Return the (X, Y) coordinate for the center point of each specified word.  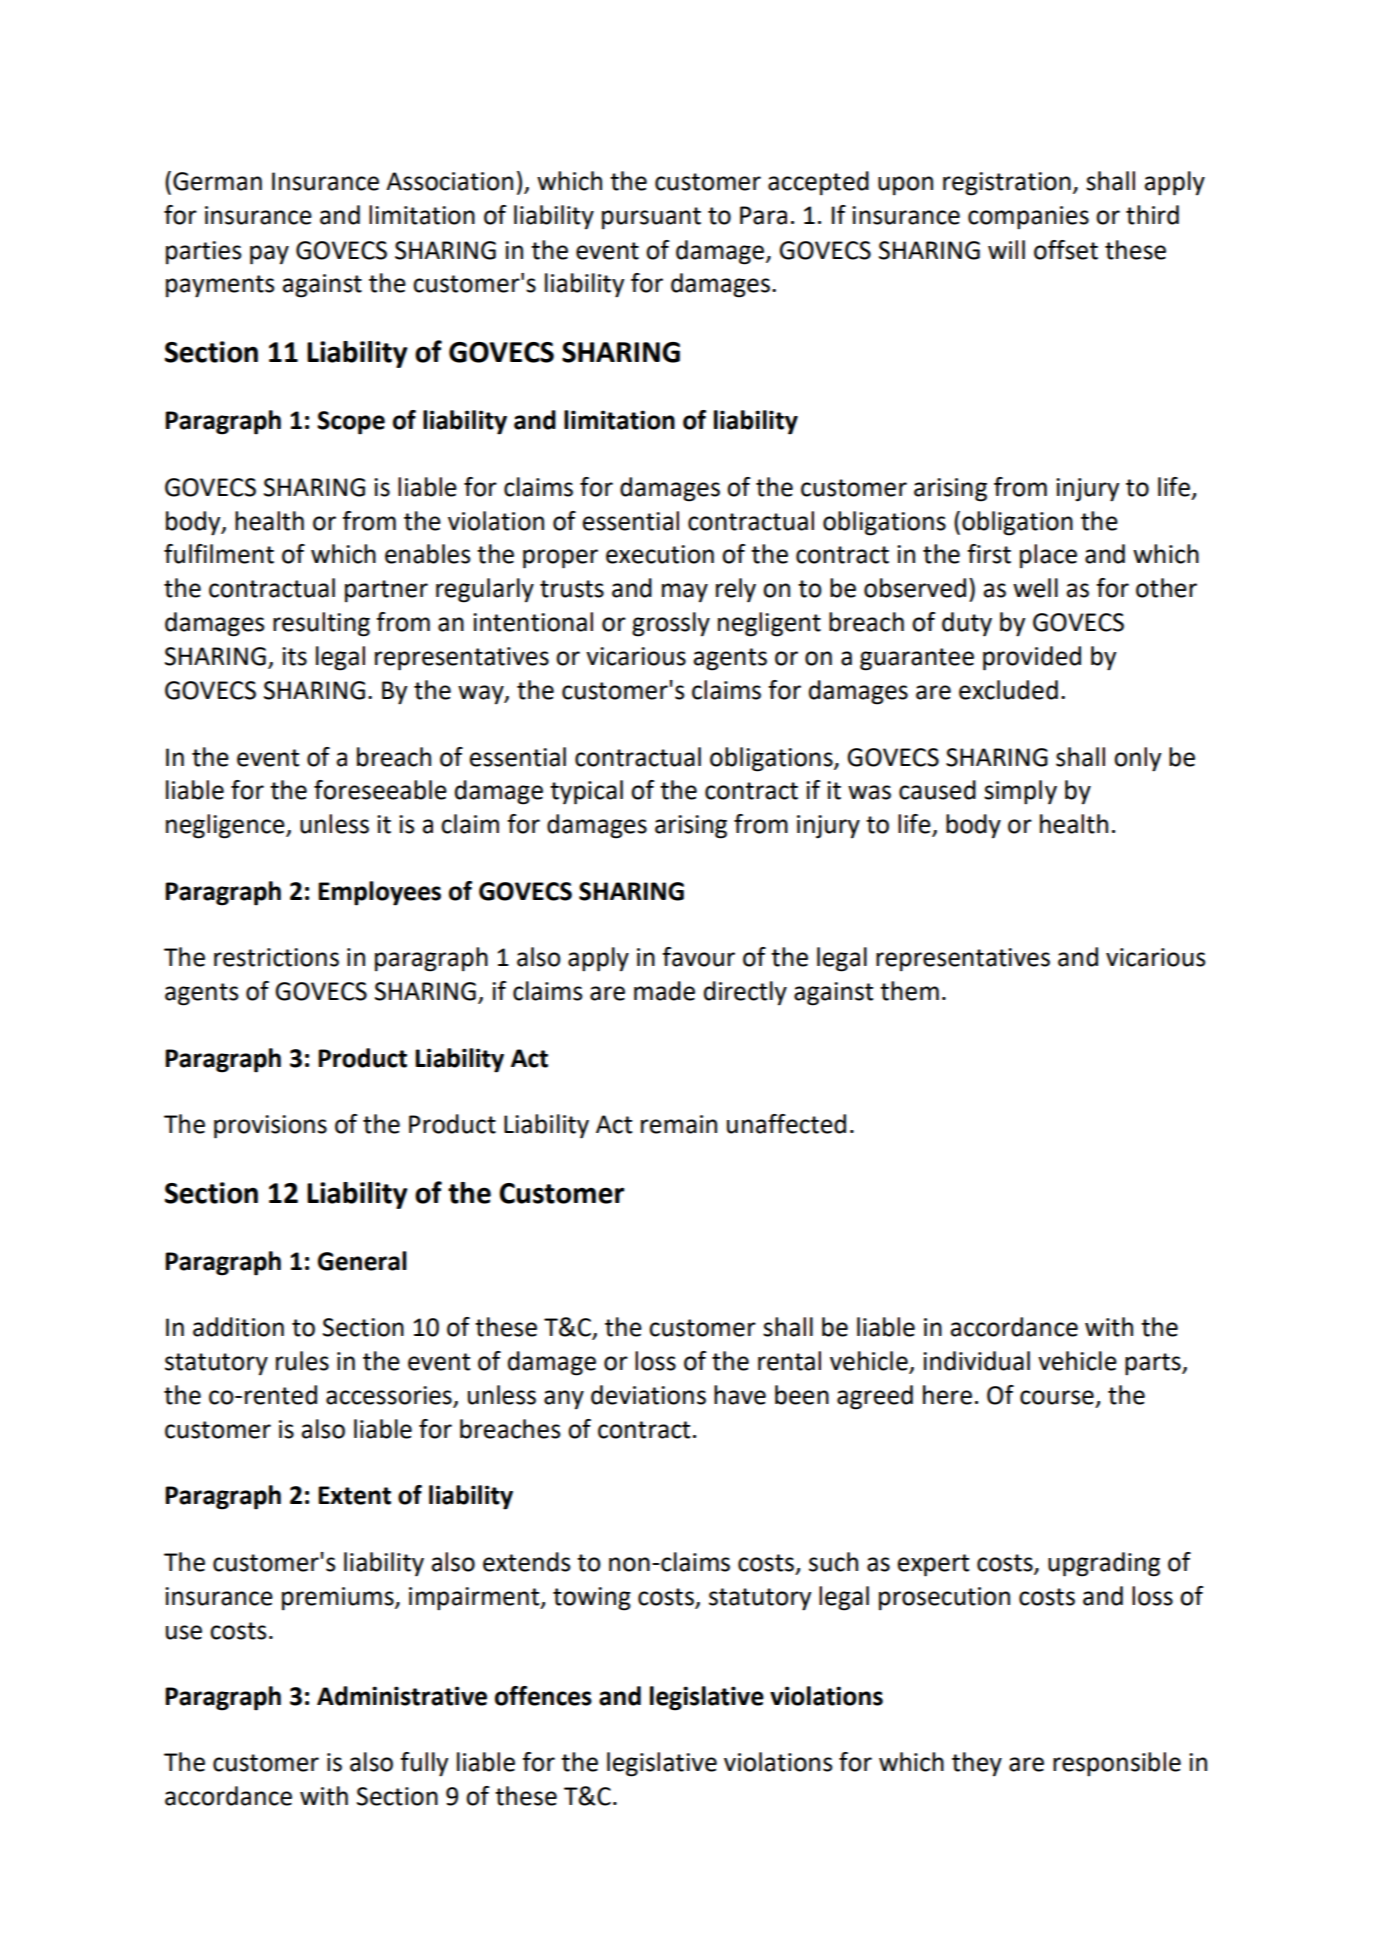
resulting (321, 624)
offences (543, 1696)
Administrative (402, 1696)
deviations (648, 1395)
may (685, 593)
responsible (1117, 1764)
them (909, 991)
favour (698, 957)
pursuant (651, 218)
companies (1028, 218)
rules (302, 1361)
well (1035, 588)
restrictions (276, 957)
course (1057, 1397)
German (217, 181)
